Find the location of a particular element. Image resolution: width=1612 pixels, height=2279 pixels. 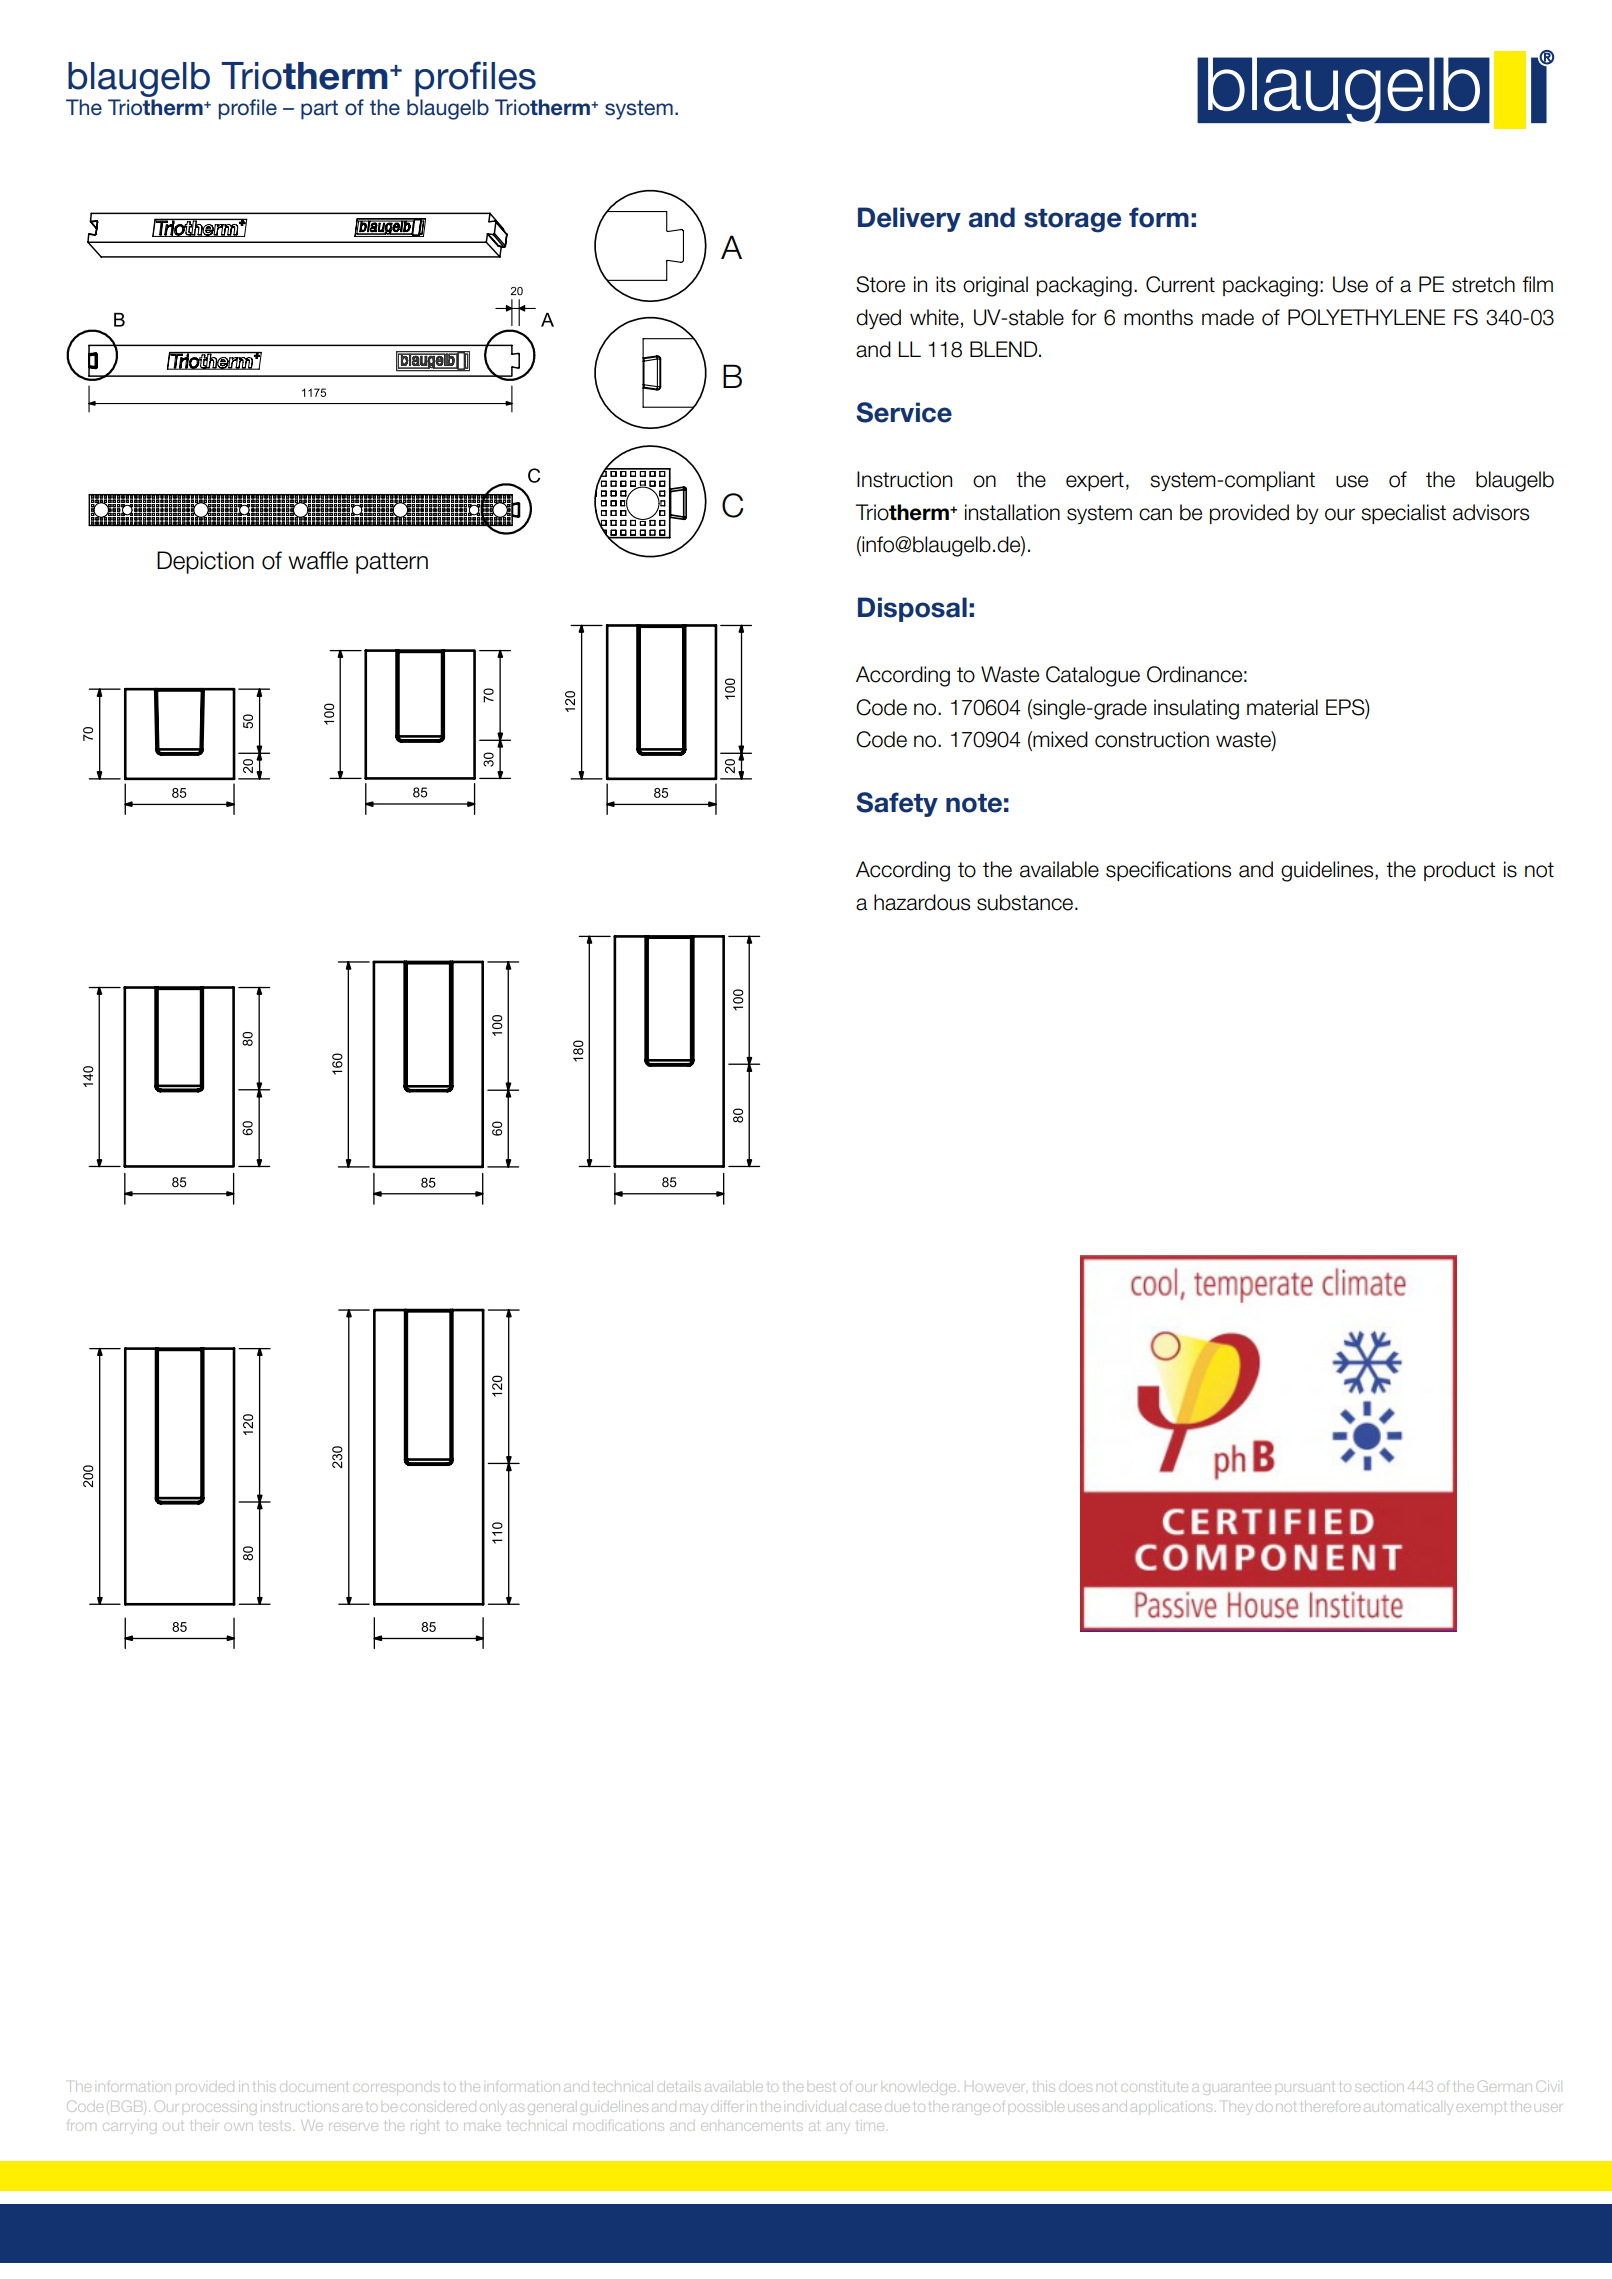

pattern is located at coordinates (392, 563).
